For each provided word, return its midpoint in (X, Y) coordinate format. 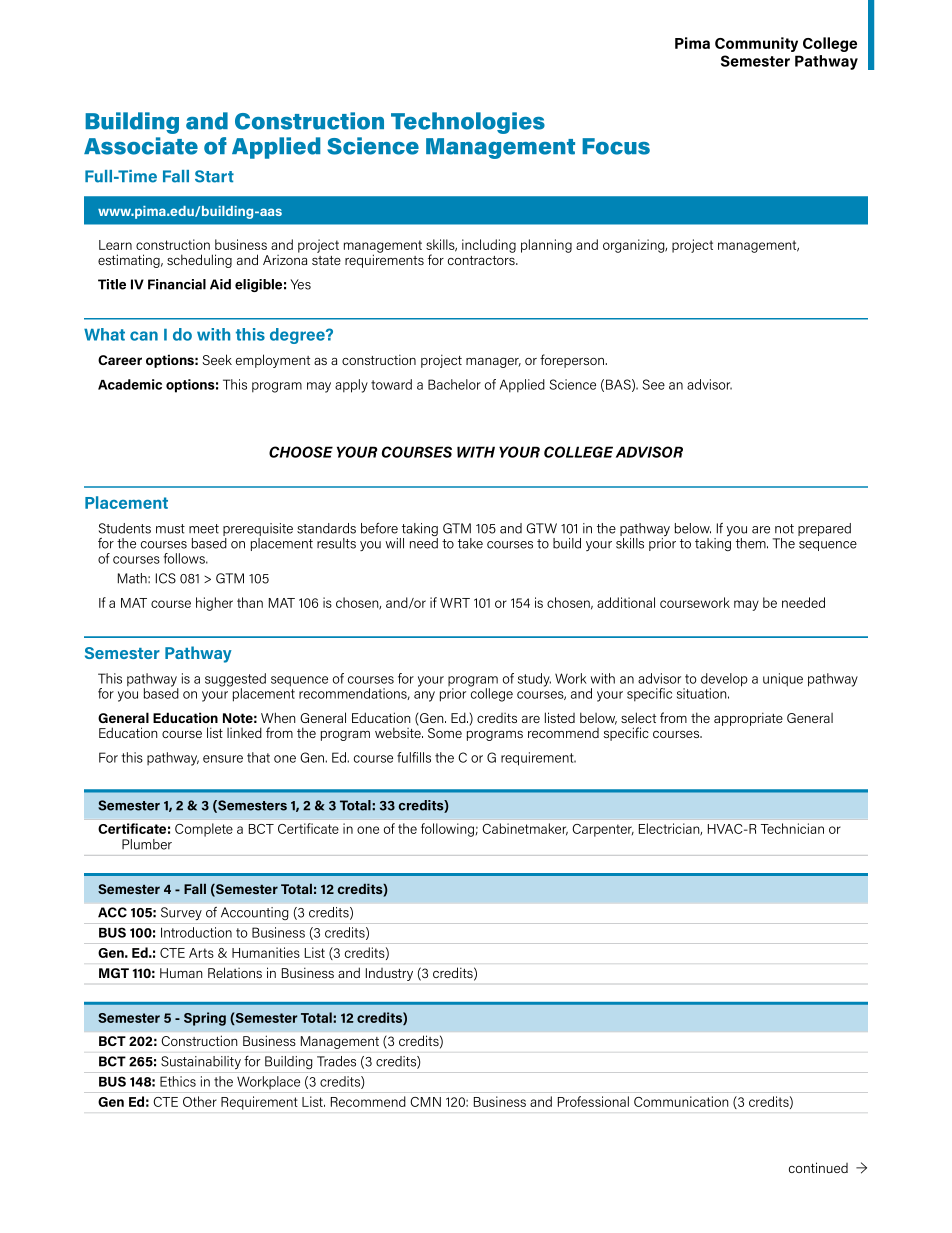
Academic (130, 384)
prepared (824, 529)
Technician (792, 828)
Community (756, 44)
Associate (141, 146)
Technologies (468, 123)
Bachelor (454, 384)
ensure (223, 759)
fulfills (414, 757)
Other (200, 1101)
